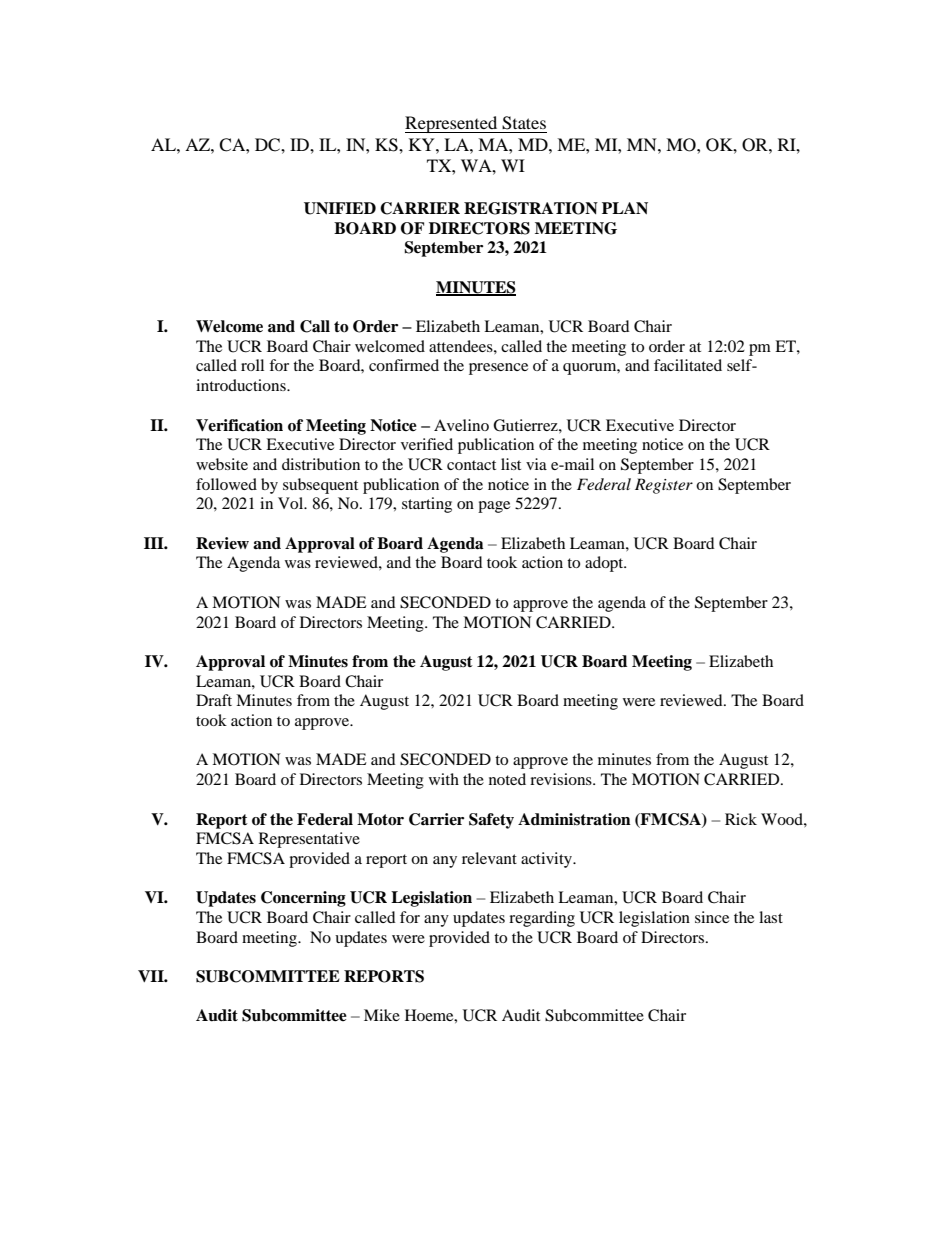  What do you see at coordinates (292, 503) in the image?
I see `Vol` at bounding box center [292, 503].
